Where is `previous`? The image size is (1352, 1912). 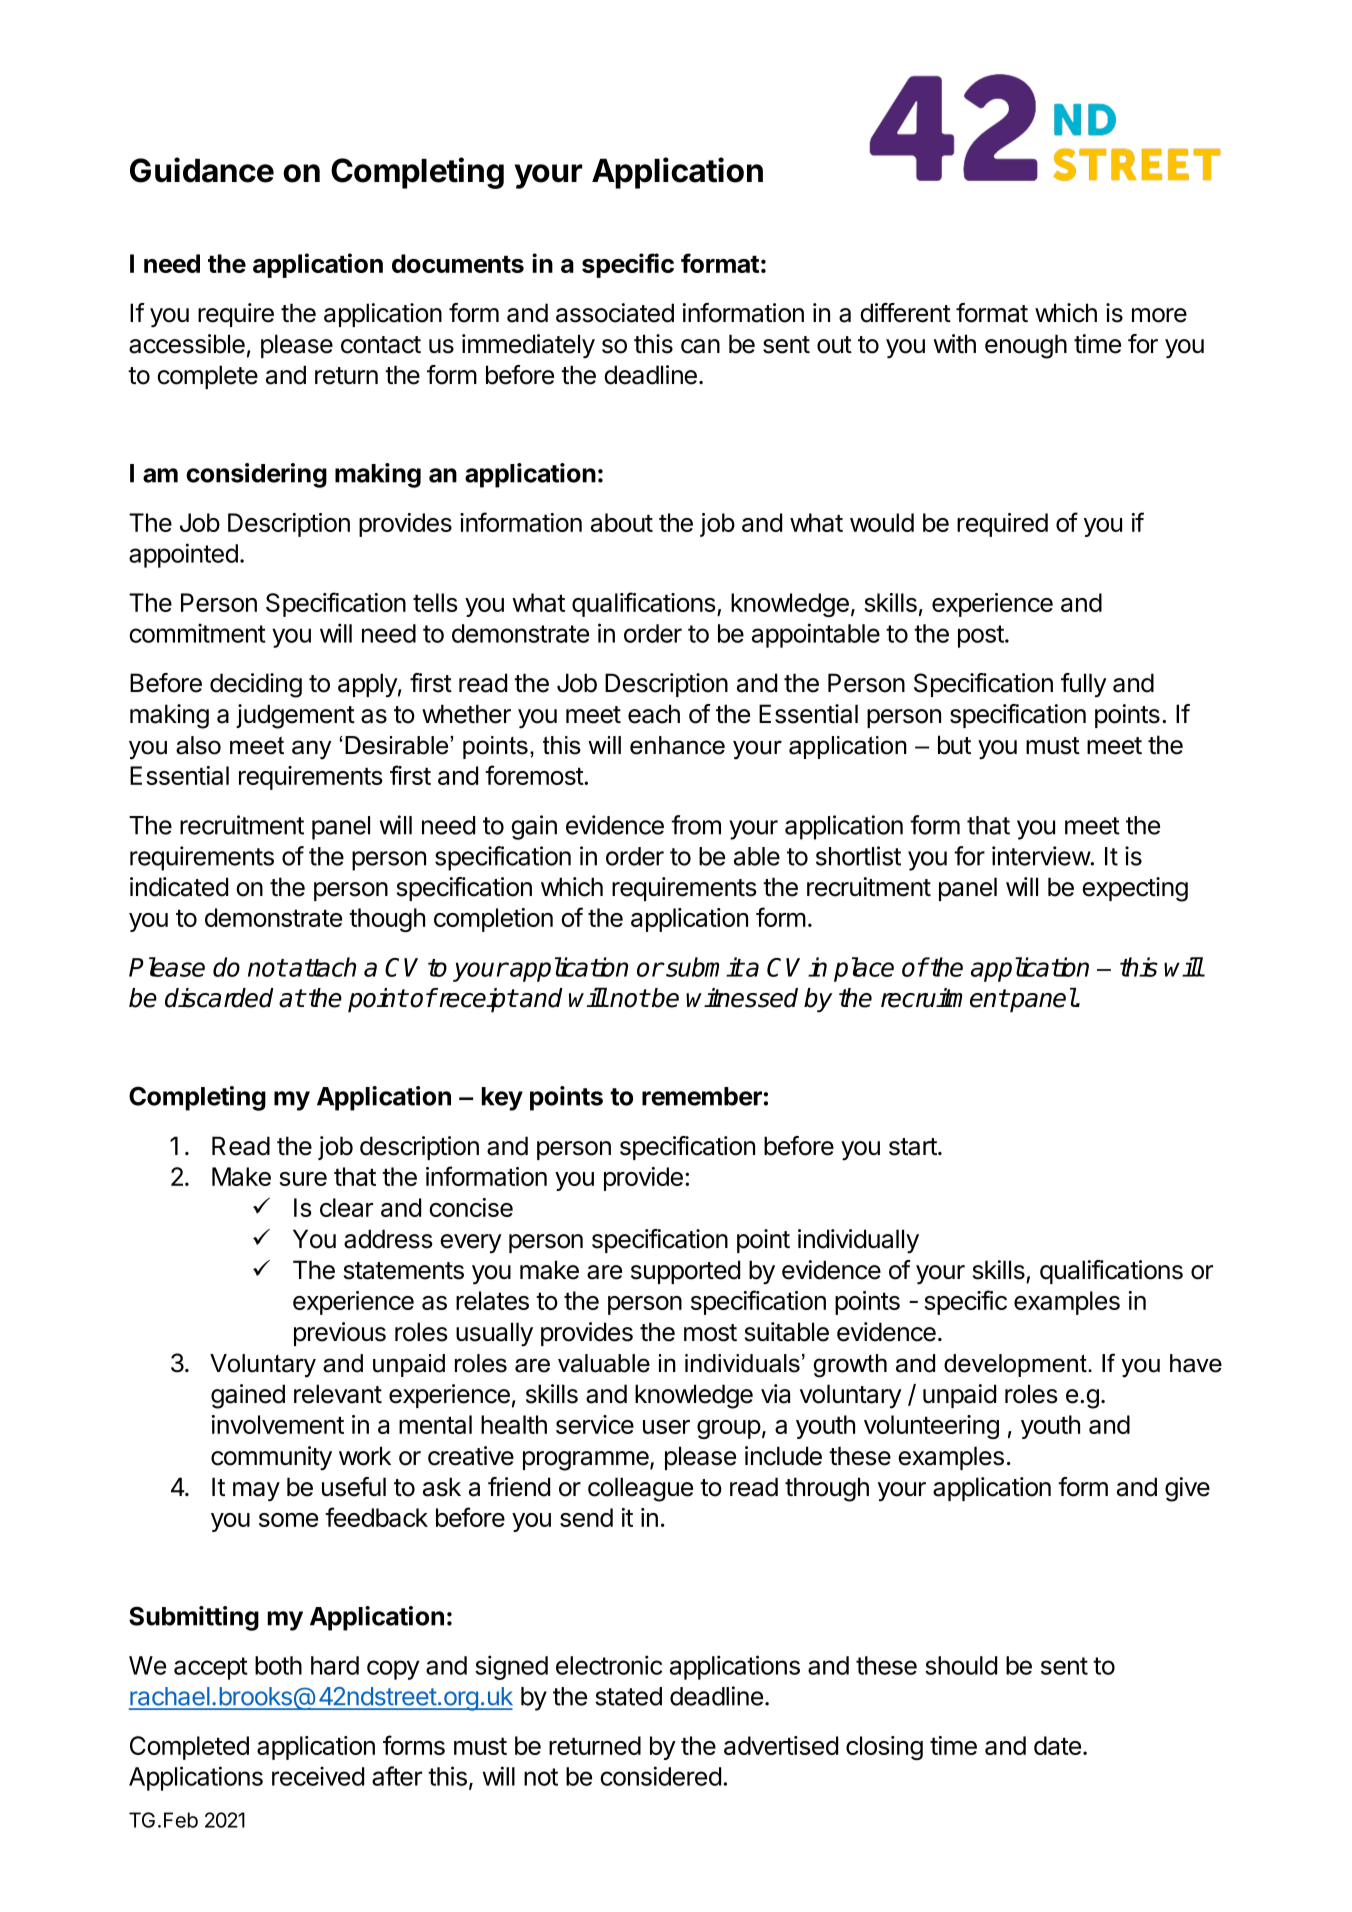 previous is located at coordinates (340, 1334).
